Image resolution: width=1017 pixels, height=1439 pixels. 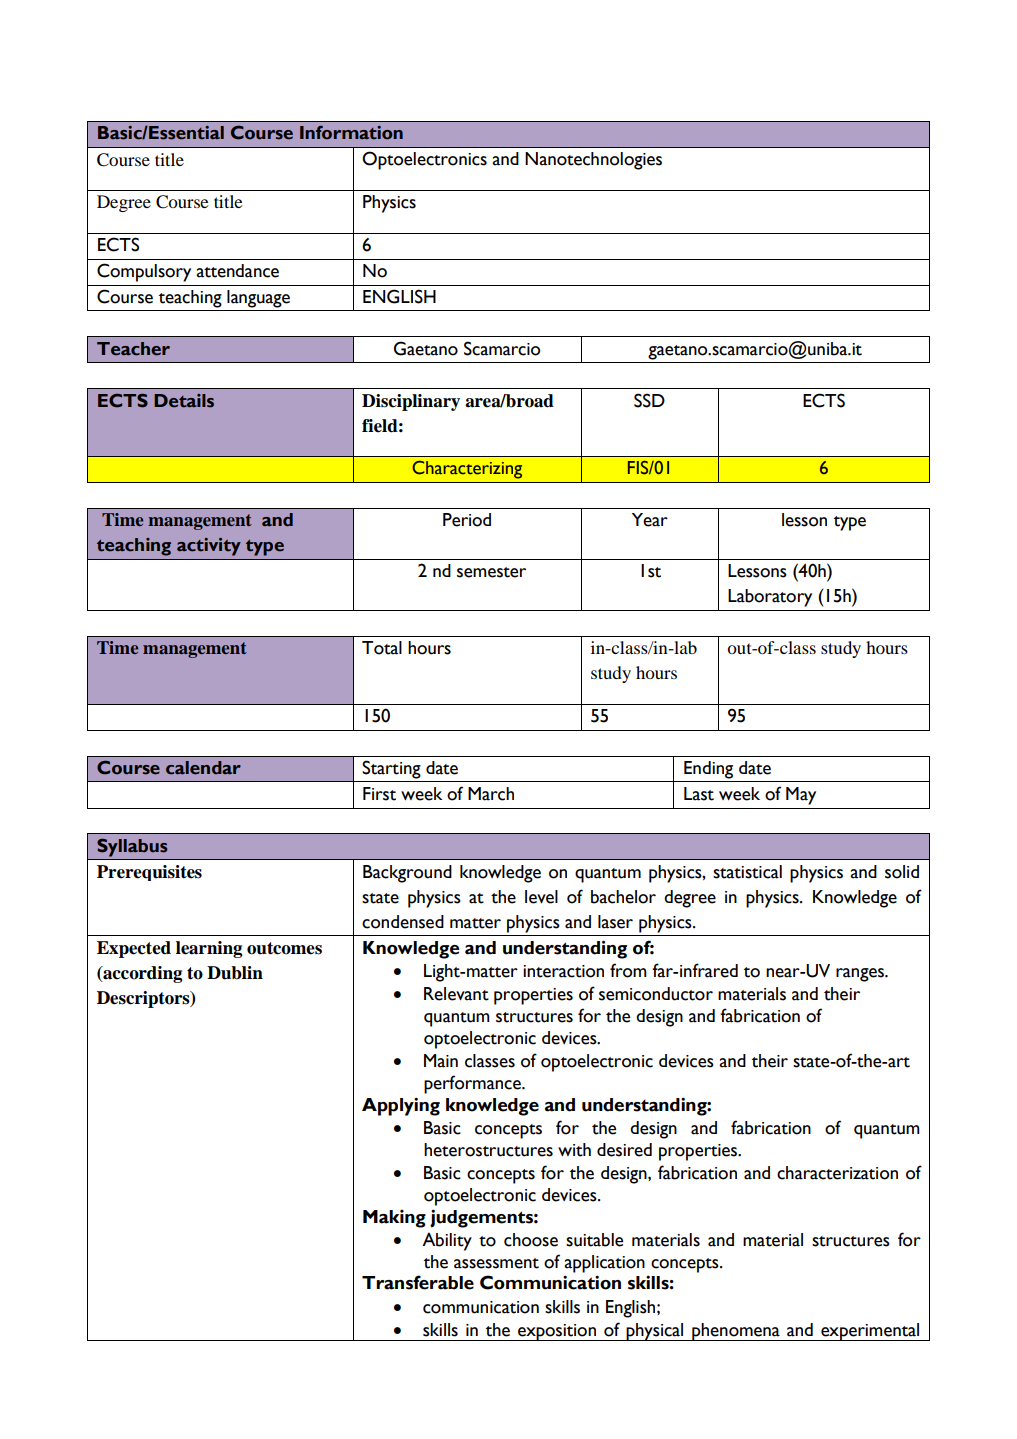 What do you see at coordinates (473, 1084) in the screenshot?
I see `performance` at bounding box center [473, 1084].
